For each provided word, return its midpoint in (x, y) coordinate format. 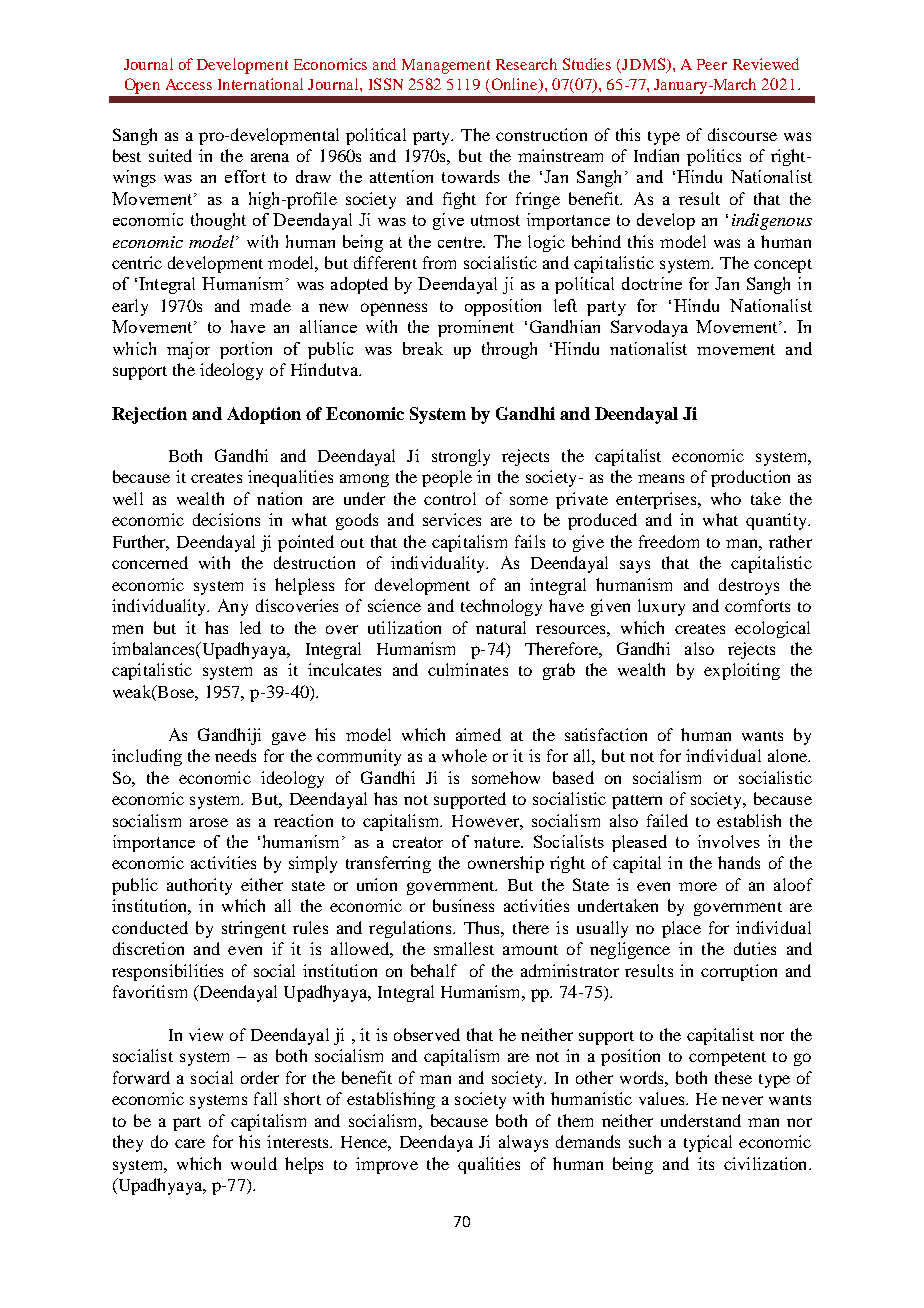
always (523, 1143)
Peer (712, 64)
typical (708, 1143)
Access (189, 84)
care (190, 1143)
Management (446, 66)
